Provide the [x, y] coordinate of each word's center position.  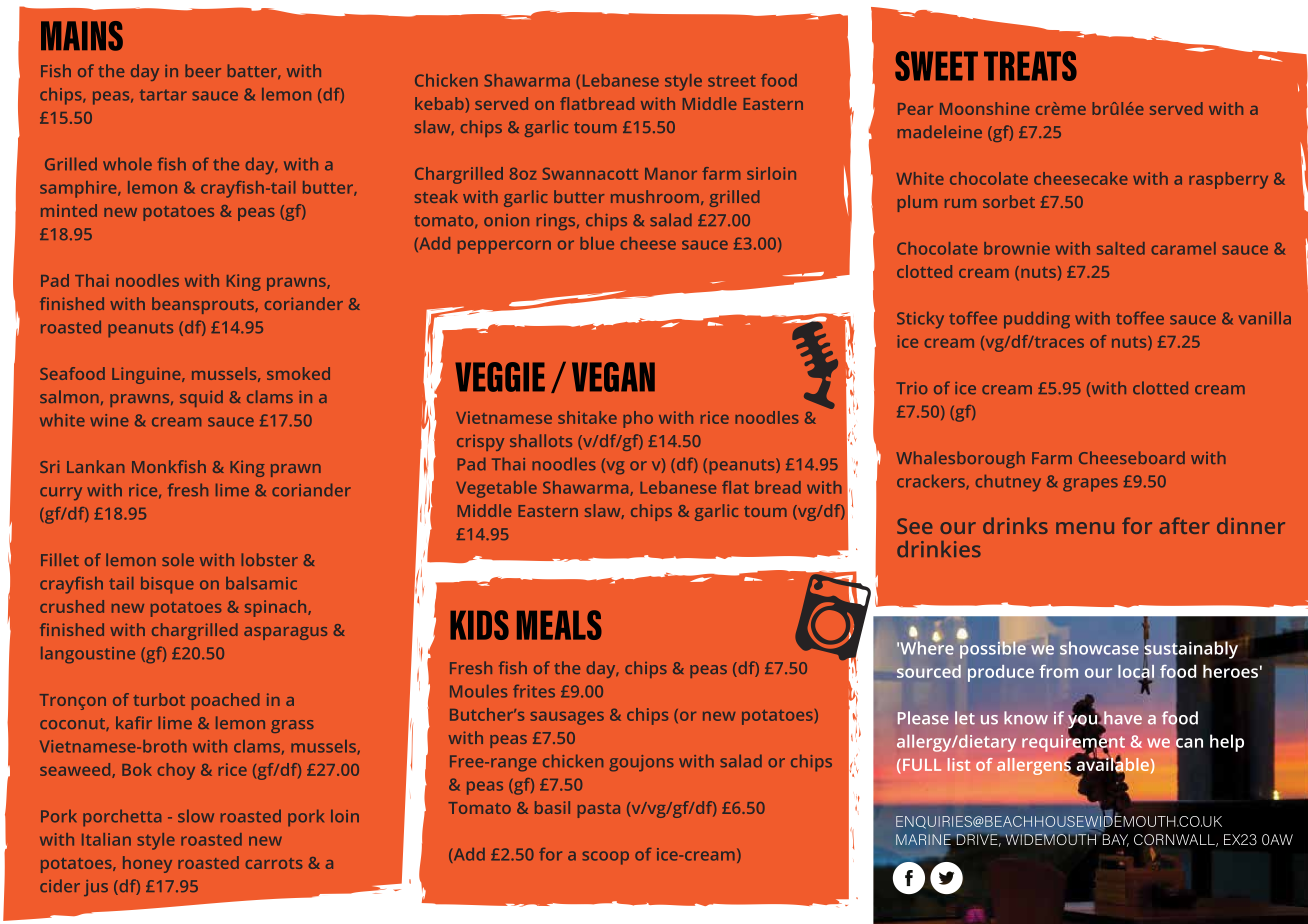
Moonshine [984, 108]
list [959, 764]
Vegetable [496, 489]
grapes [1090, 485]
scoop [605, 858]
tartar [163, 95]
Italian [106, 839]
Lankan [95, 466]
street [732, 81]
